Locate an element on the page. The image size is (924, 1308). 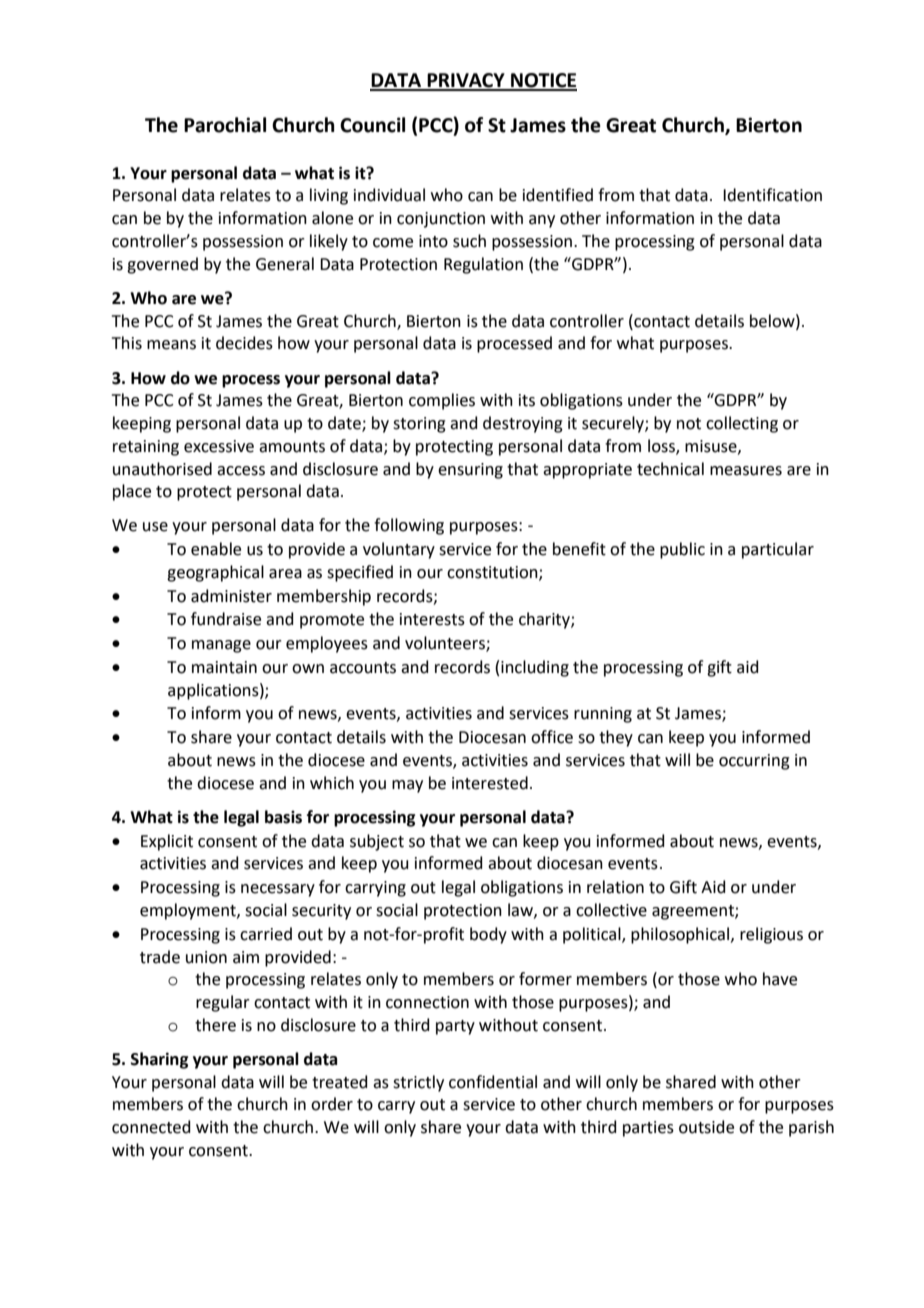
interests is located at coordinates (432, 619).
